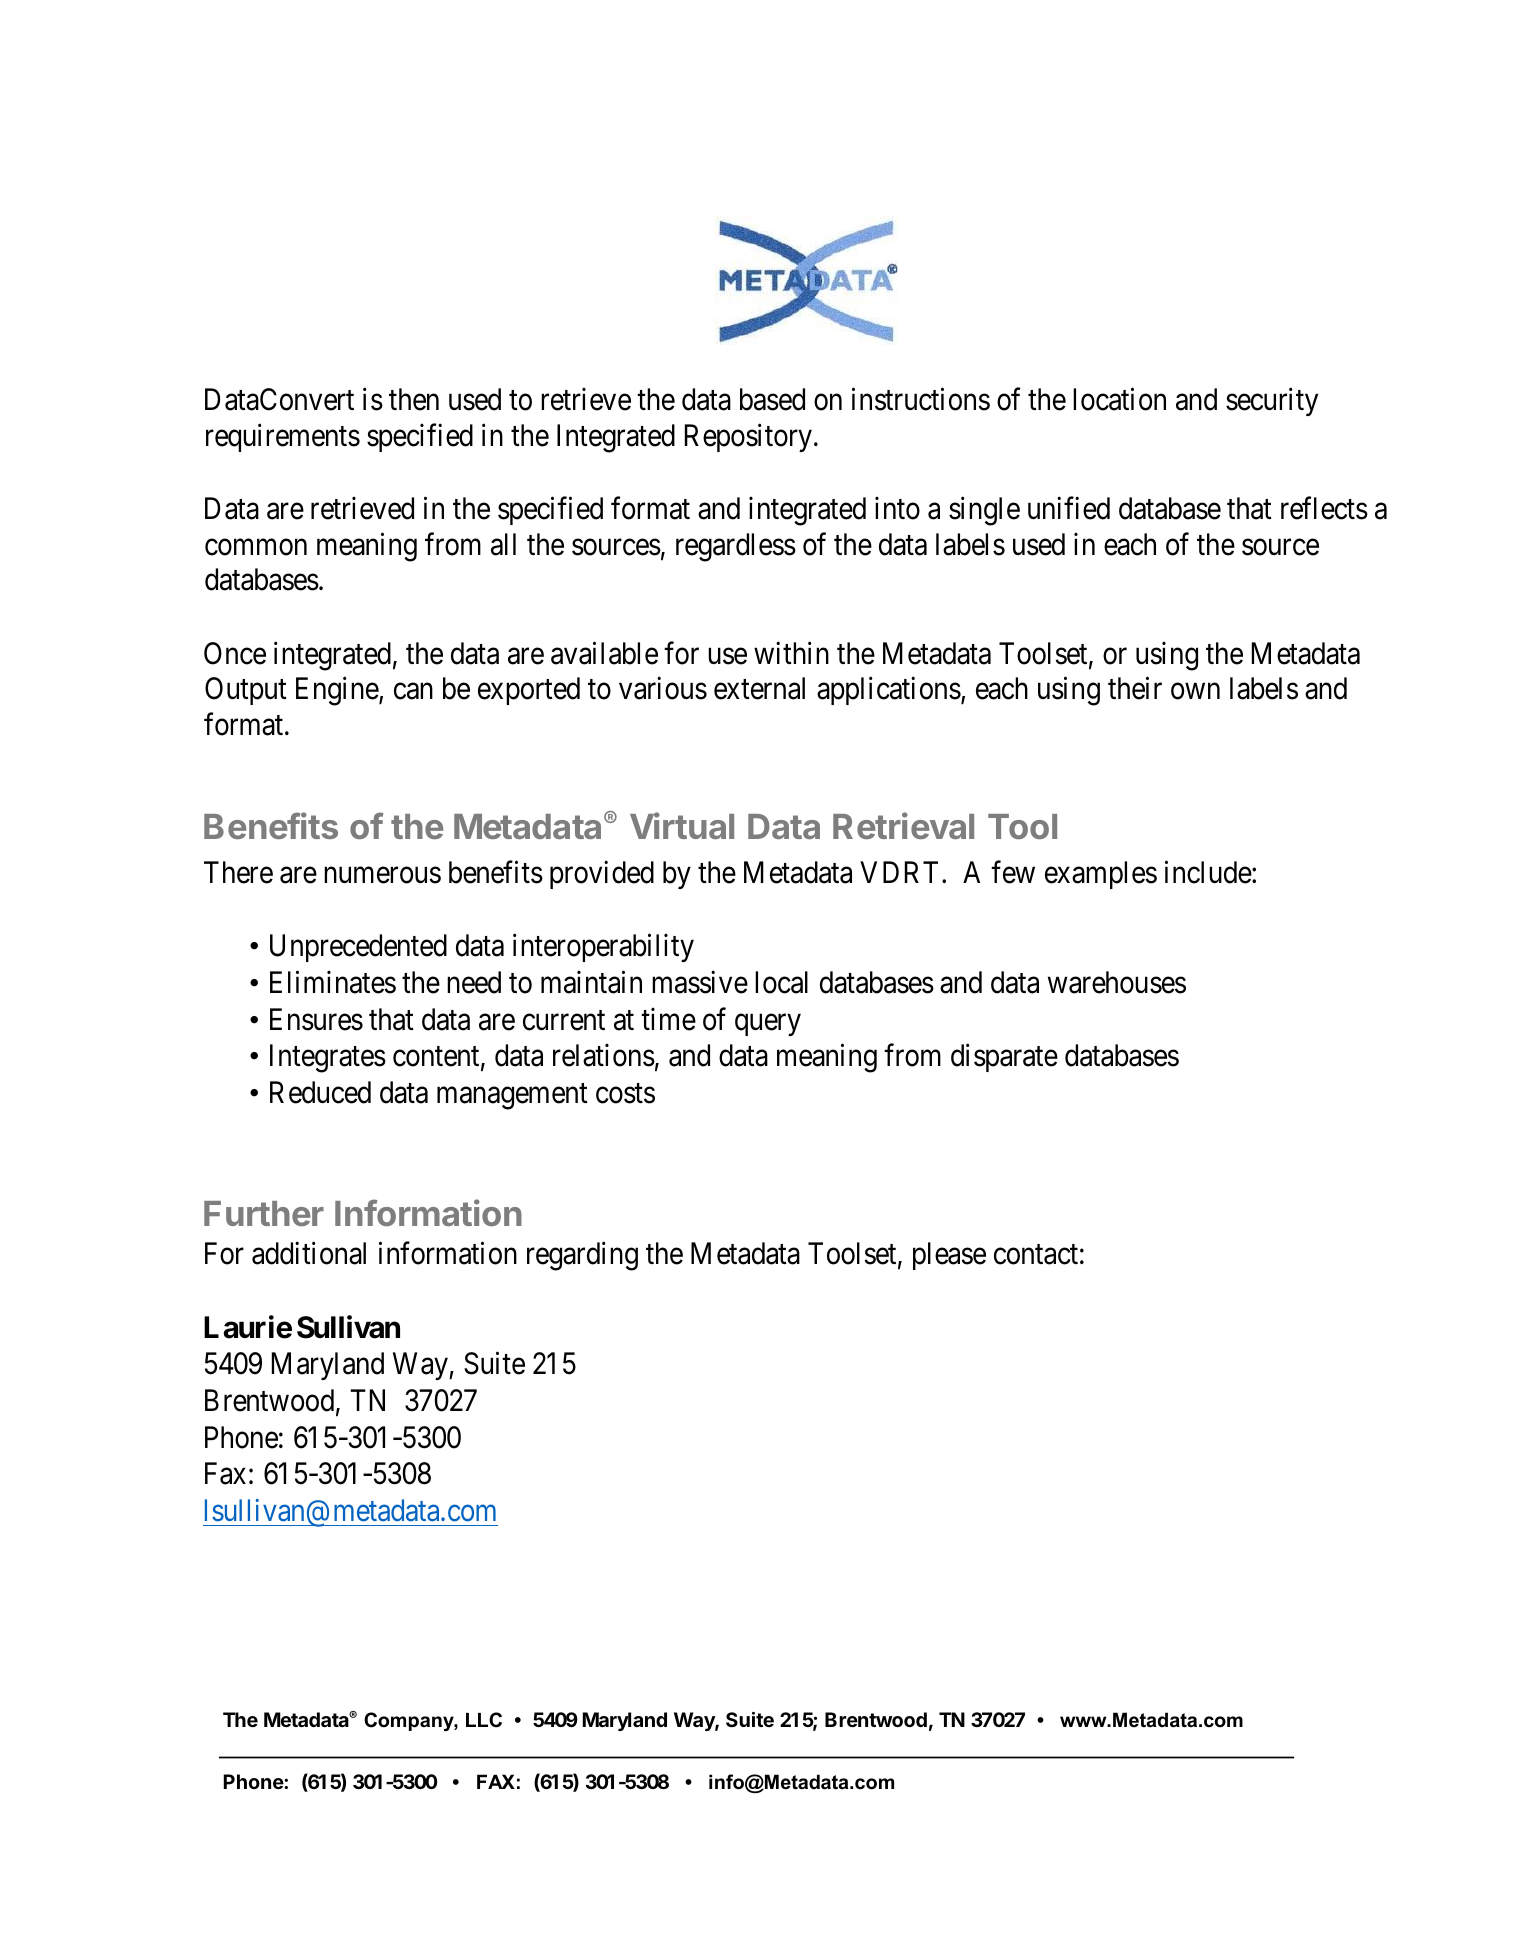 The width and height of the document is (1513, 1959). Describe the element at coordinates (338, 691) in the document. I see `Engine` at that location.
